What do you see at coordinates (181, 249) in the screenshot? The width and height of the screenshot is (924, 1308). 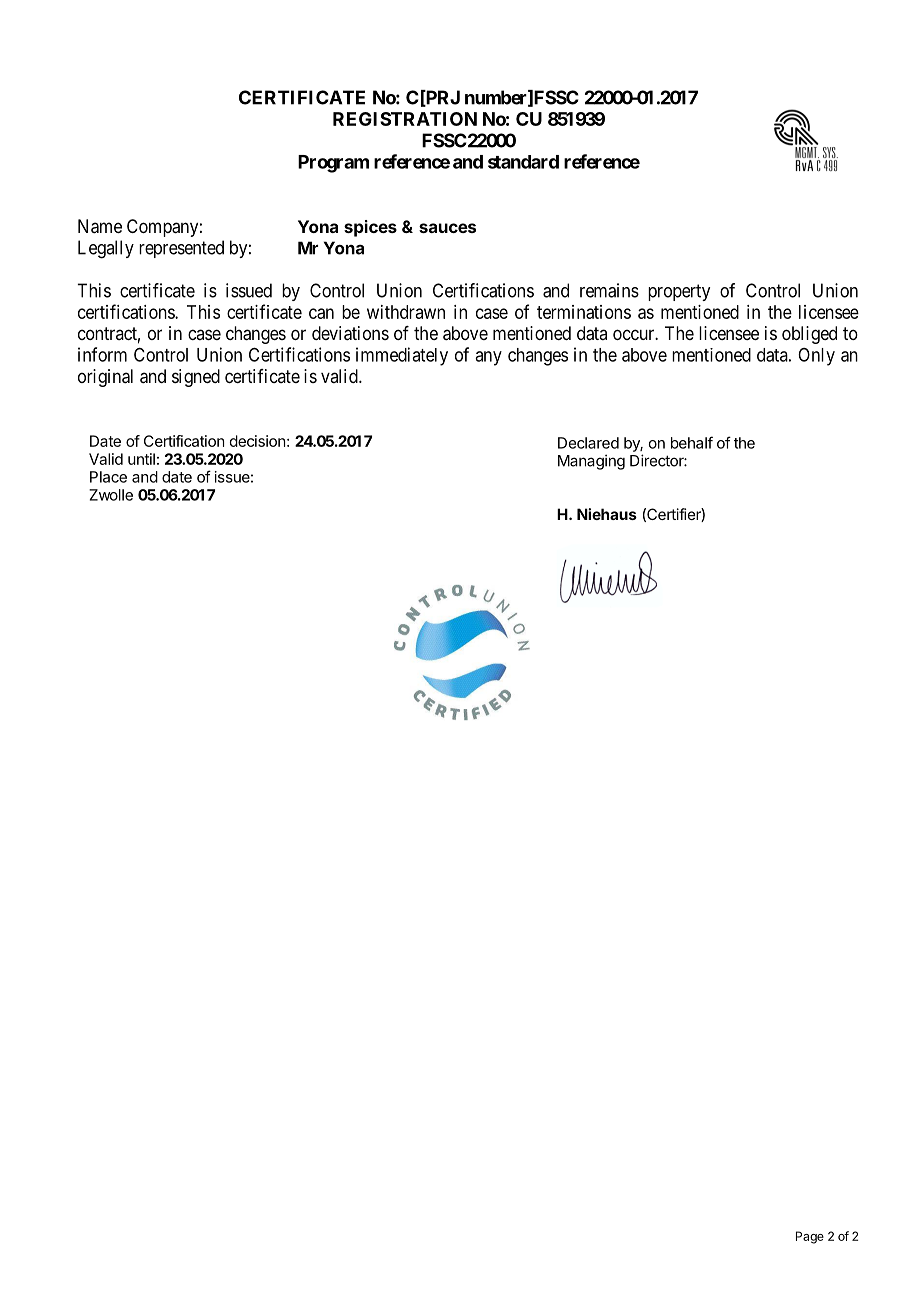 I see `represented` at bounding box center [181, 249].
